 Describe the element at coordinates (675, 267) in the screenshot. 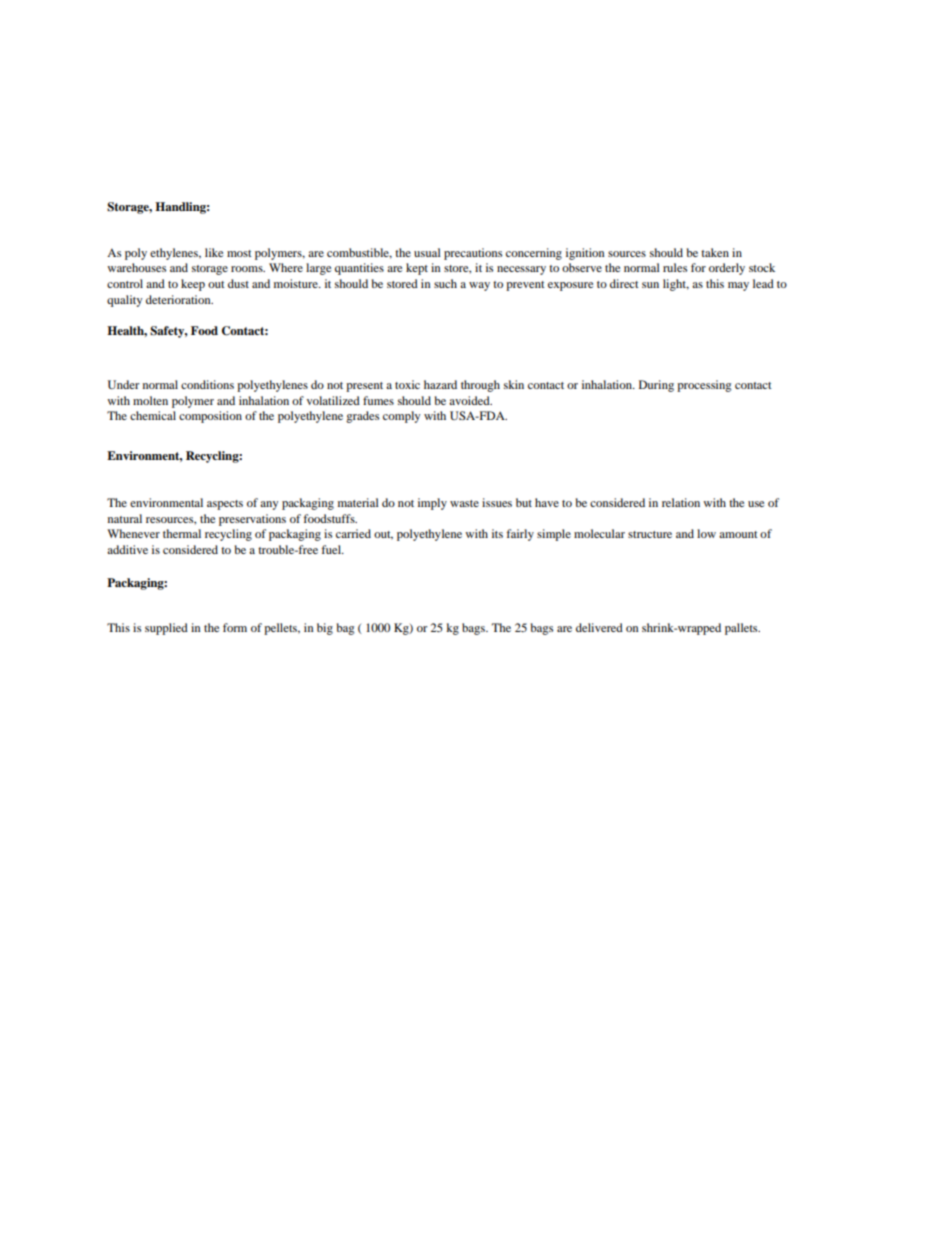

I see `rules` at that location.
